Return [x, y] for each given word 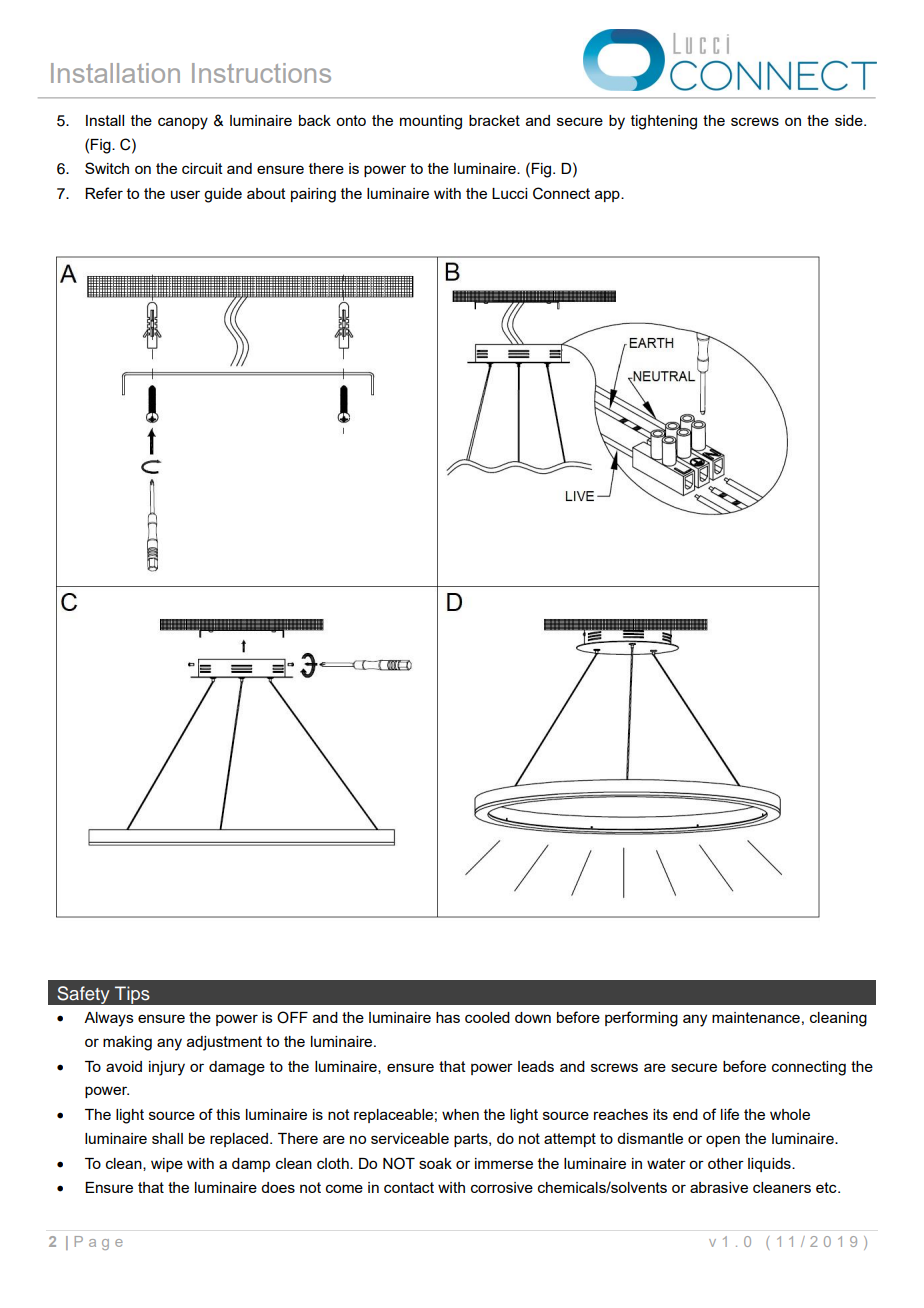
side [850, 120]
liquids [770, 1165]
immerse [504, 1163]
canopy [183, 123]
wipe [167, 1165]
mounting [431, 122]
